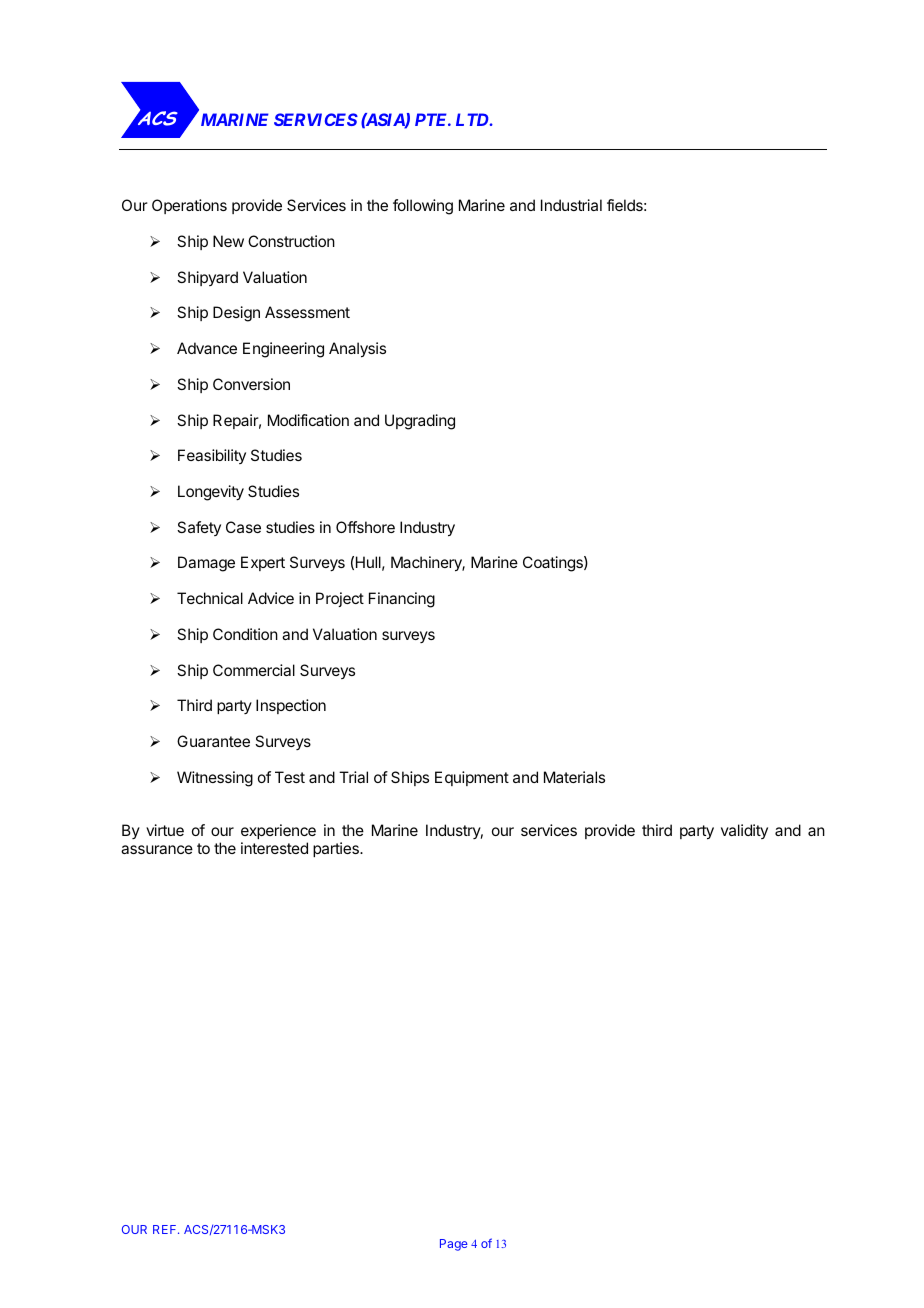 Image resolution: width=924 pixels, height=1308 pixels. What do you see at coordinates (574, 777) in the screenshot?
I see `Materials` at bounding box center [574, 777].
